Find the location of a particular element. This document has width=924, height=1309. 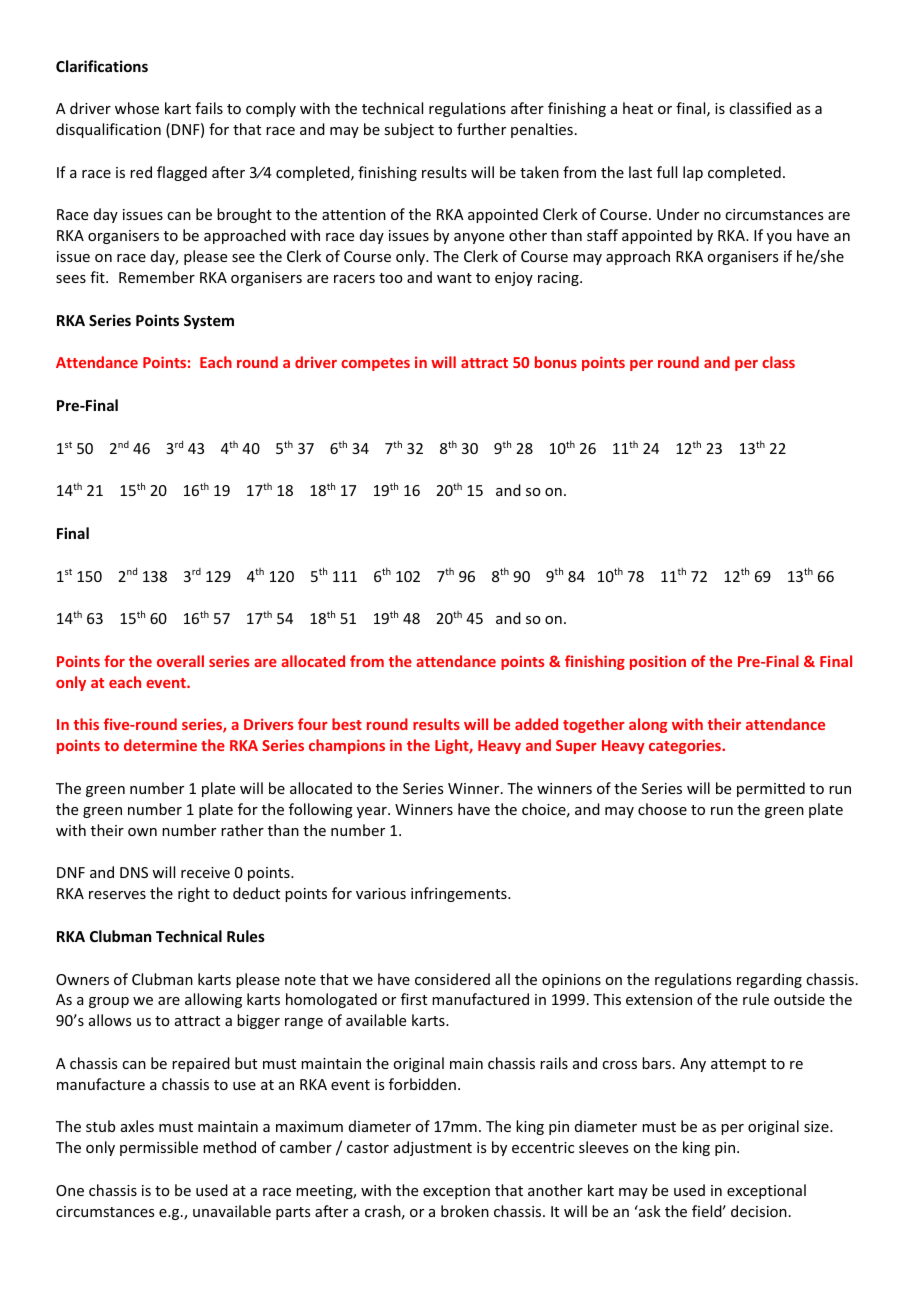

further is located at coordinates (481, 129).
